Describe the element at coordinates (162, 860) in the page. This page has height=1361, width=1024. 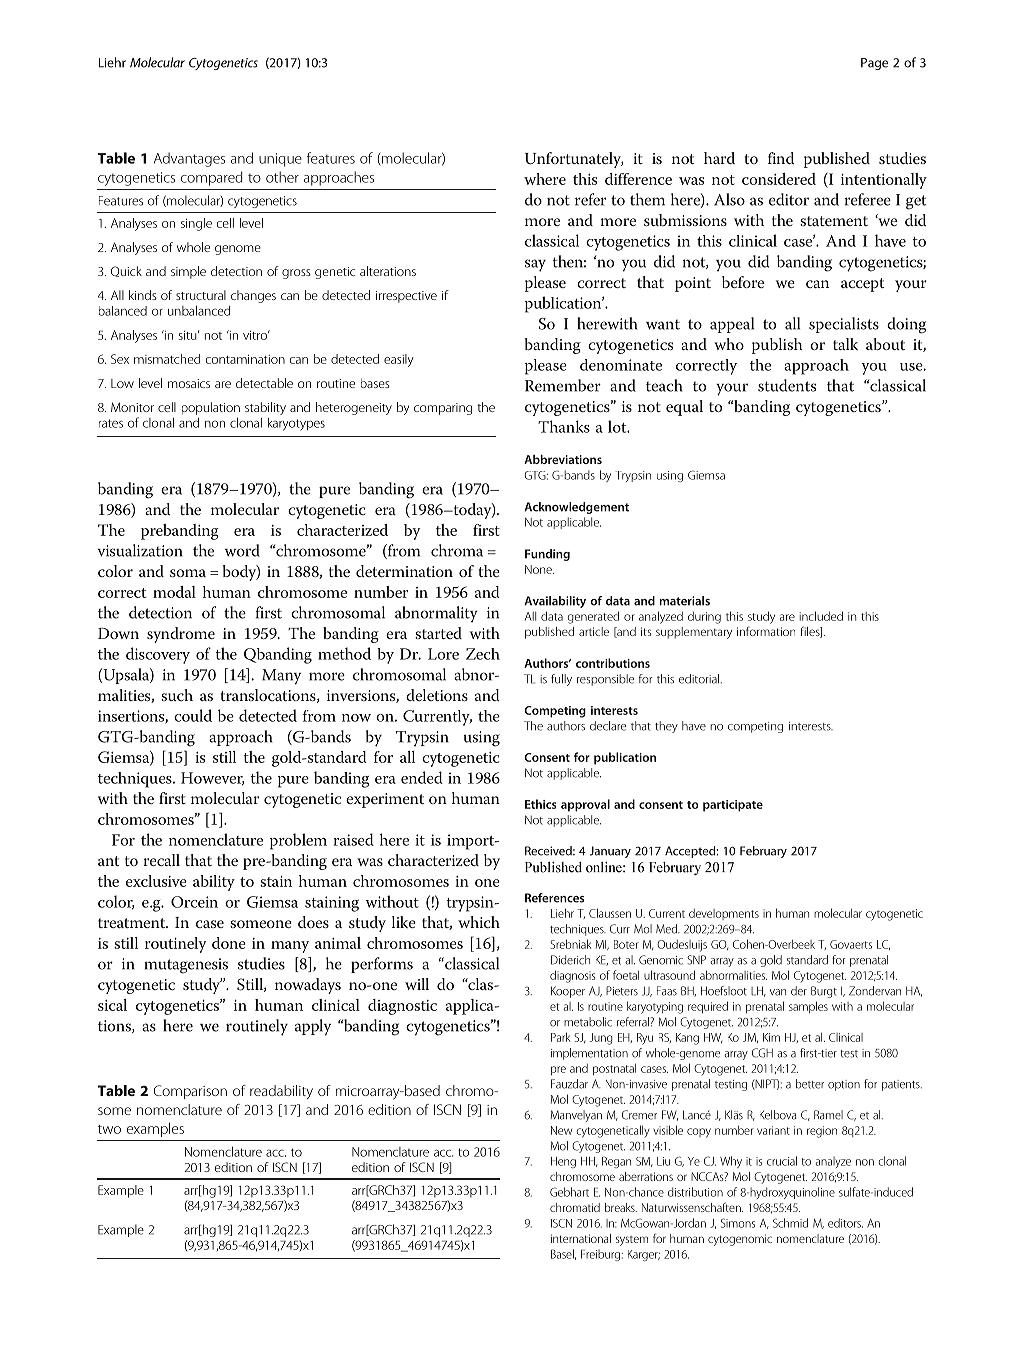
I see `recall` at that location.
